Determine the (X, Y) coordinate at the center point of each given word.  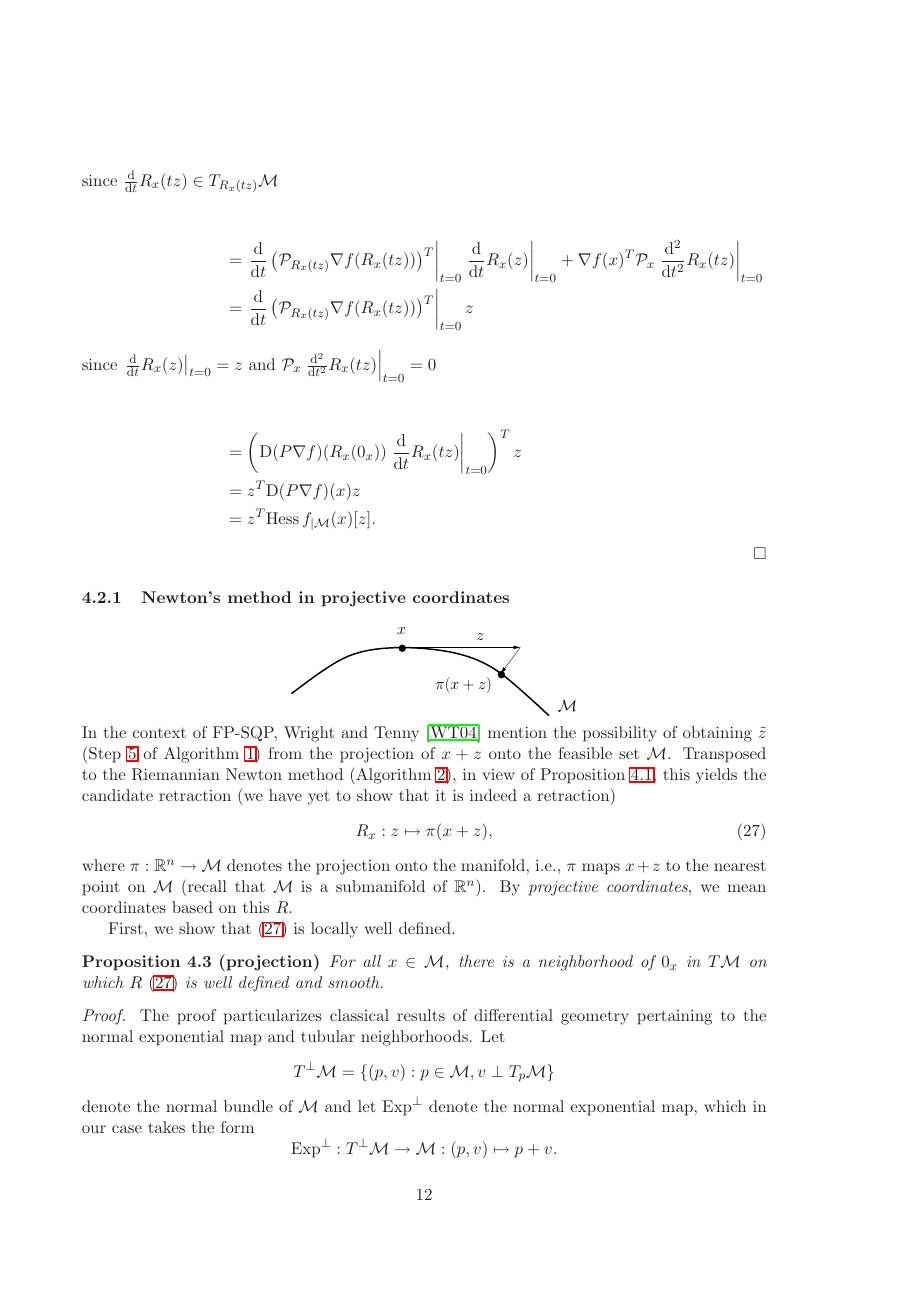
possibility (620, 734)
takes (166, 1127)
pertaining (674, 1017)
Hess (282, 518)
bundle (248, 1106)
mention (517, 732)
